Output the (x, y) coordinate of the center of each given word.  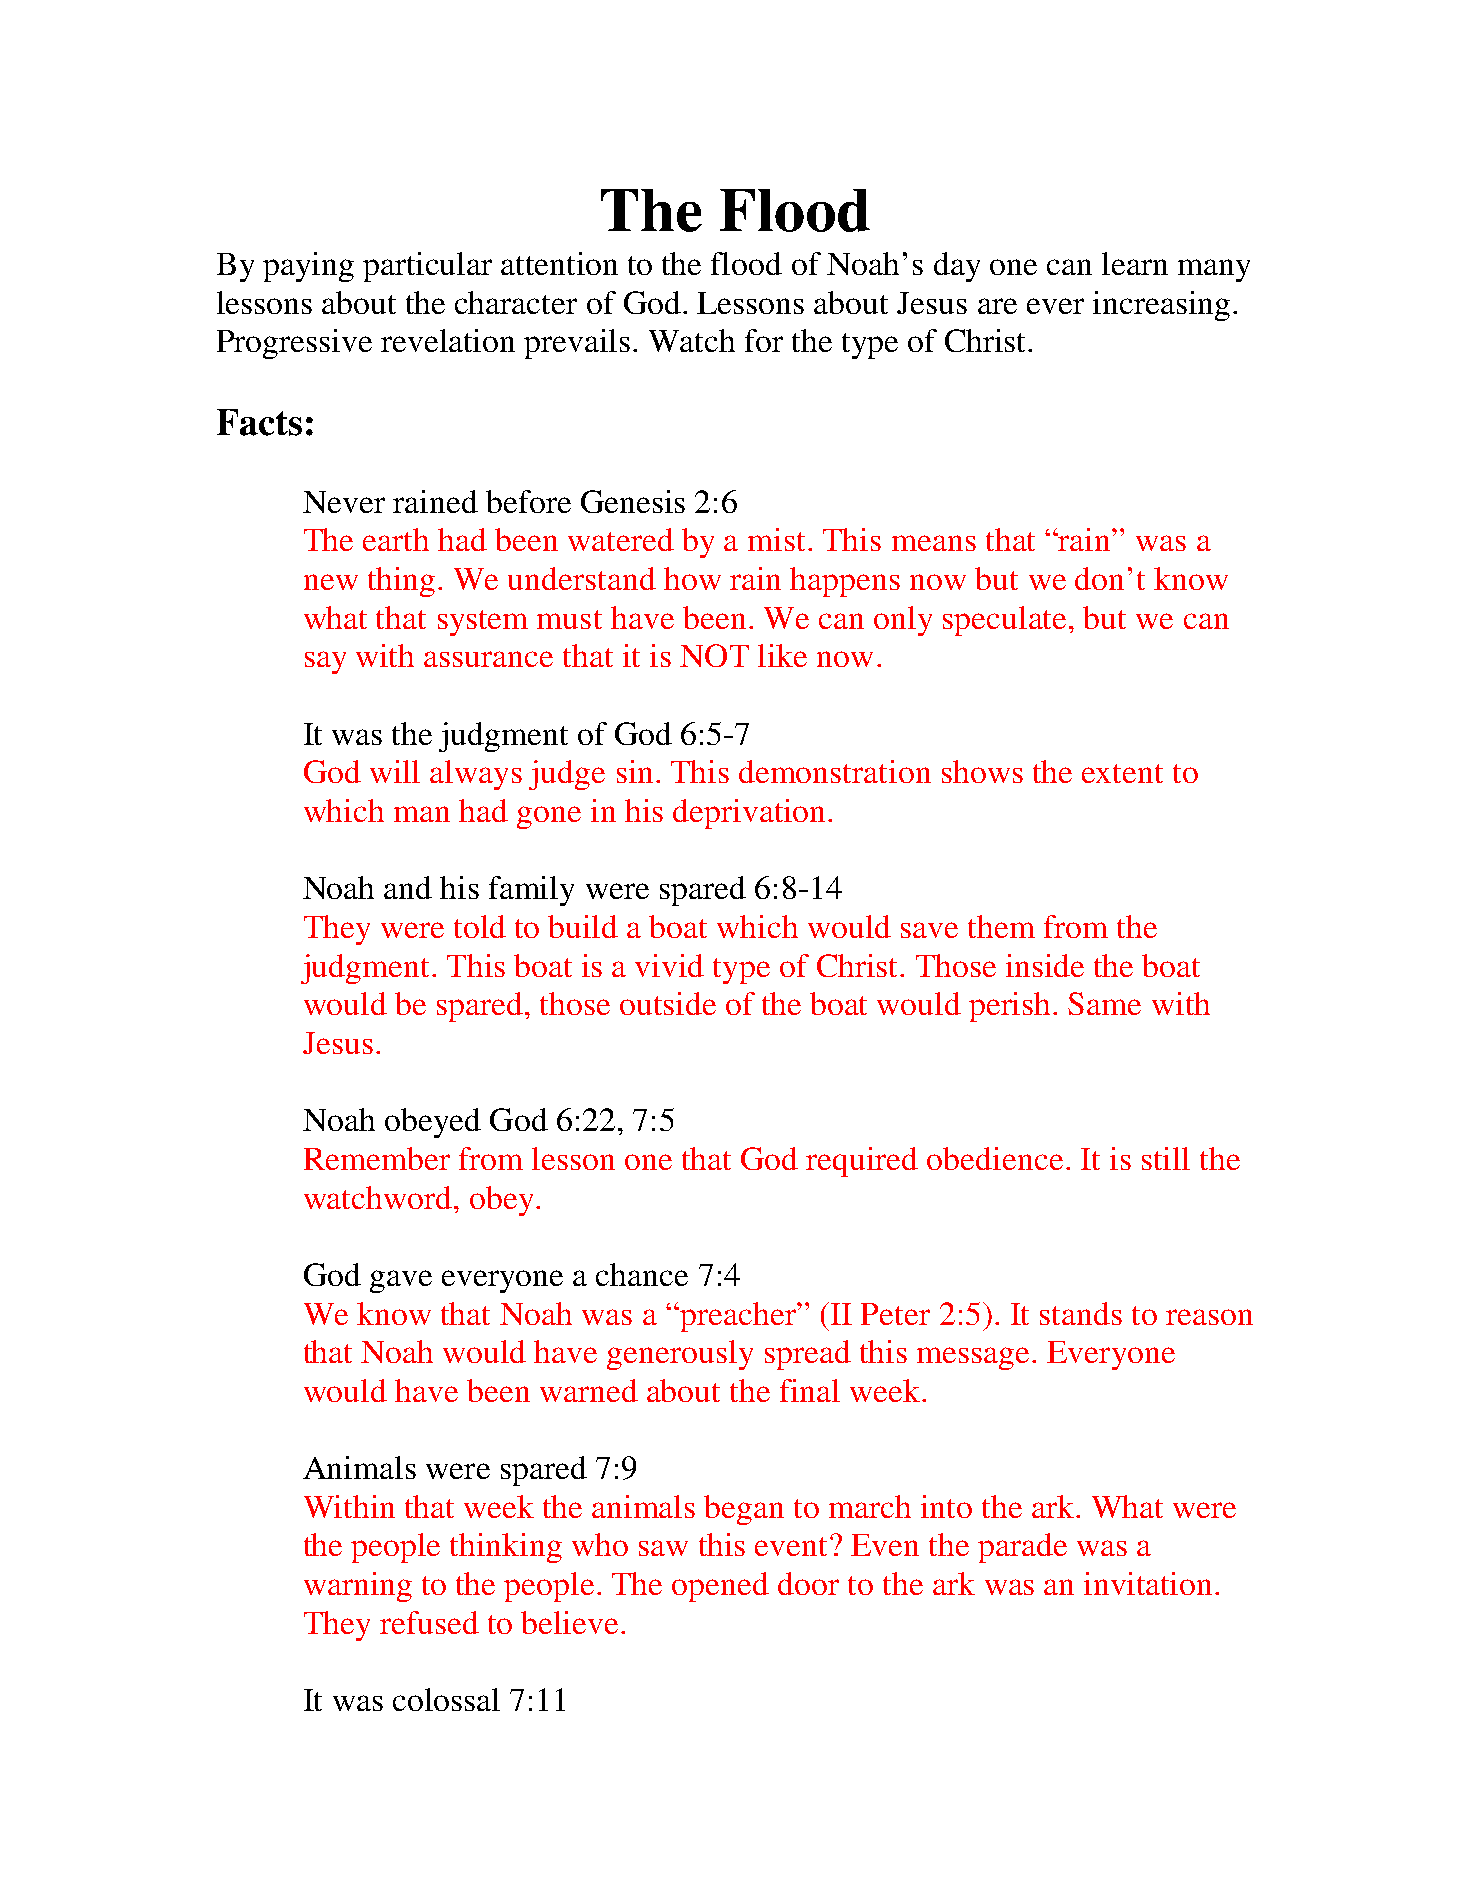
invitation (1148, 1583)
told (480, 926)
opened (720, 1587)
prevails (577, 344)
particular (427, 267)
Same (1104, 1003)
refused (429, 1622)
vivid (669, 965)
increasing (1161, 306)
